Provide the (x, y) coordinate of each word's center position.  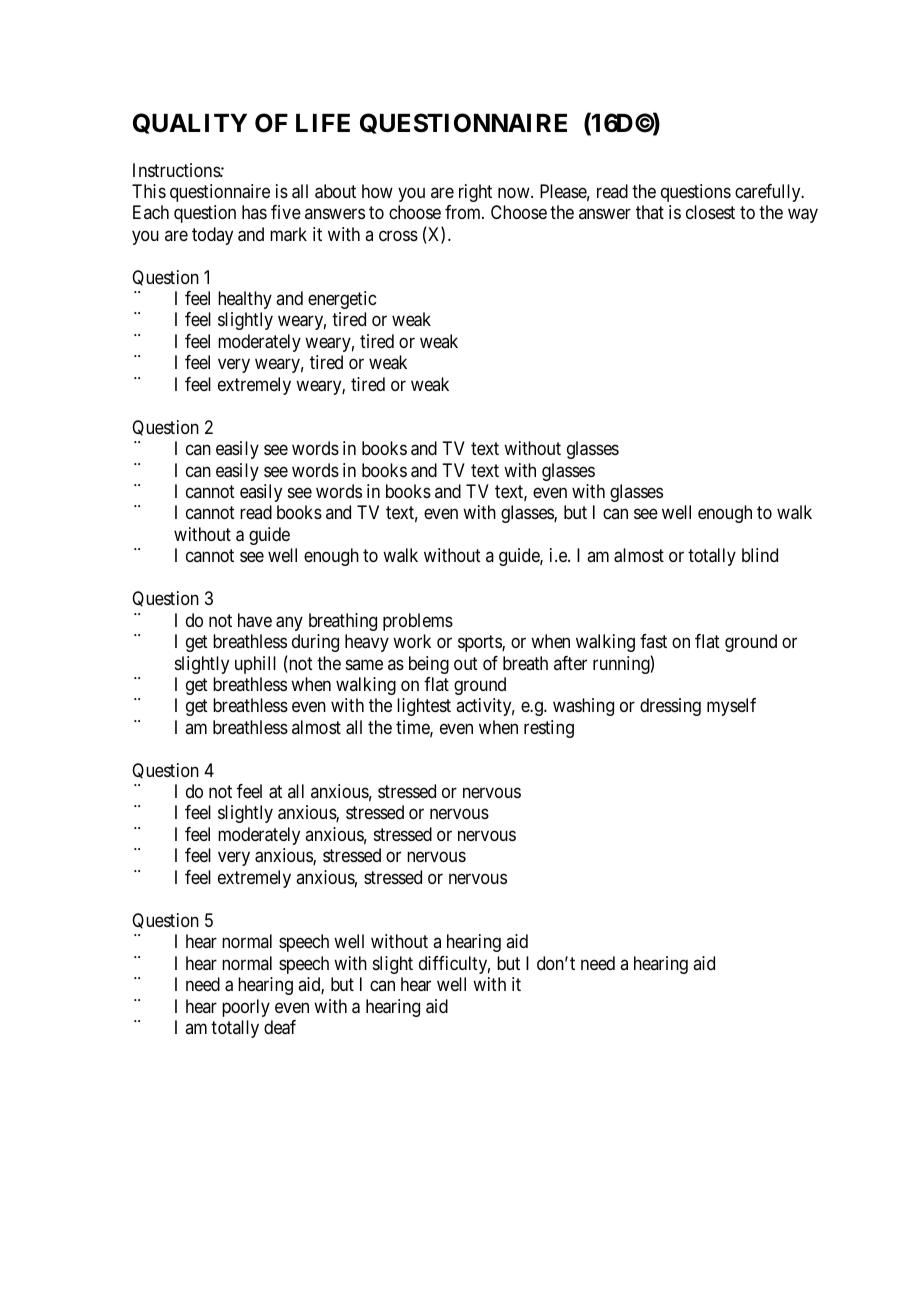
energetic (342, 300)
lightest (424, 707)
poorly (246, 1008)
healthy (245, 300)
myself (731, 707)
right (475, 193)
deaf (280, 1027)
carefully (769, 193)
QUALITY (190, 123)
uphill (255, 665)
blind (760, 555)
